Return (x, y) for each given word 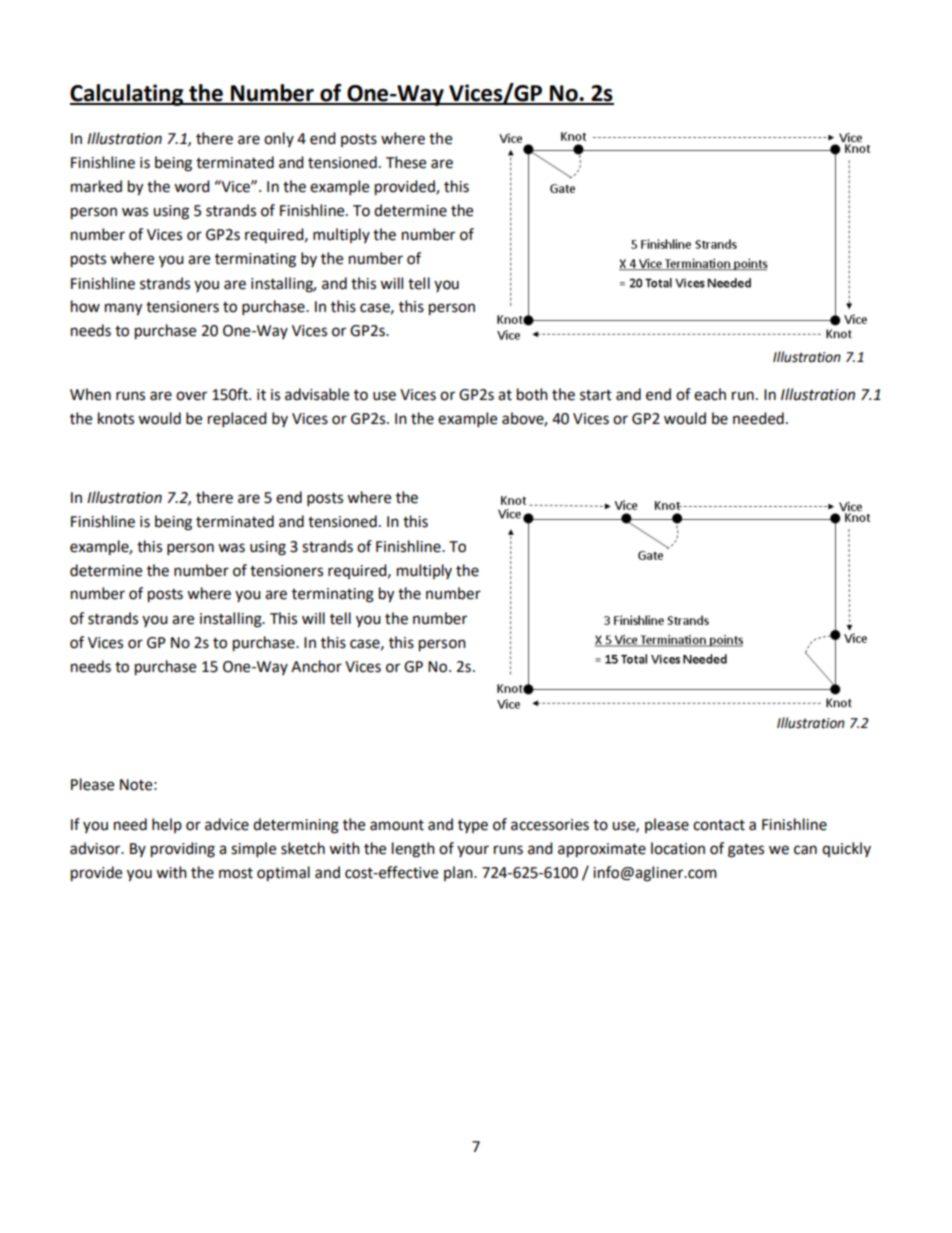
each (710, 394)
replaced (237, 420)
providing (183, 850)
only (279, 139)
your (473, 851)
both (532, 394)
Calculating (128, 95)
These (406, 162)
